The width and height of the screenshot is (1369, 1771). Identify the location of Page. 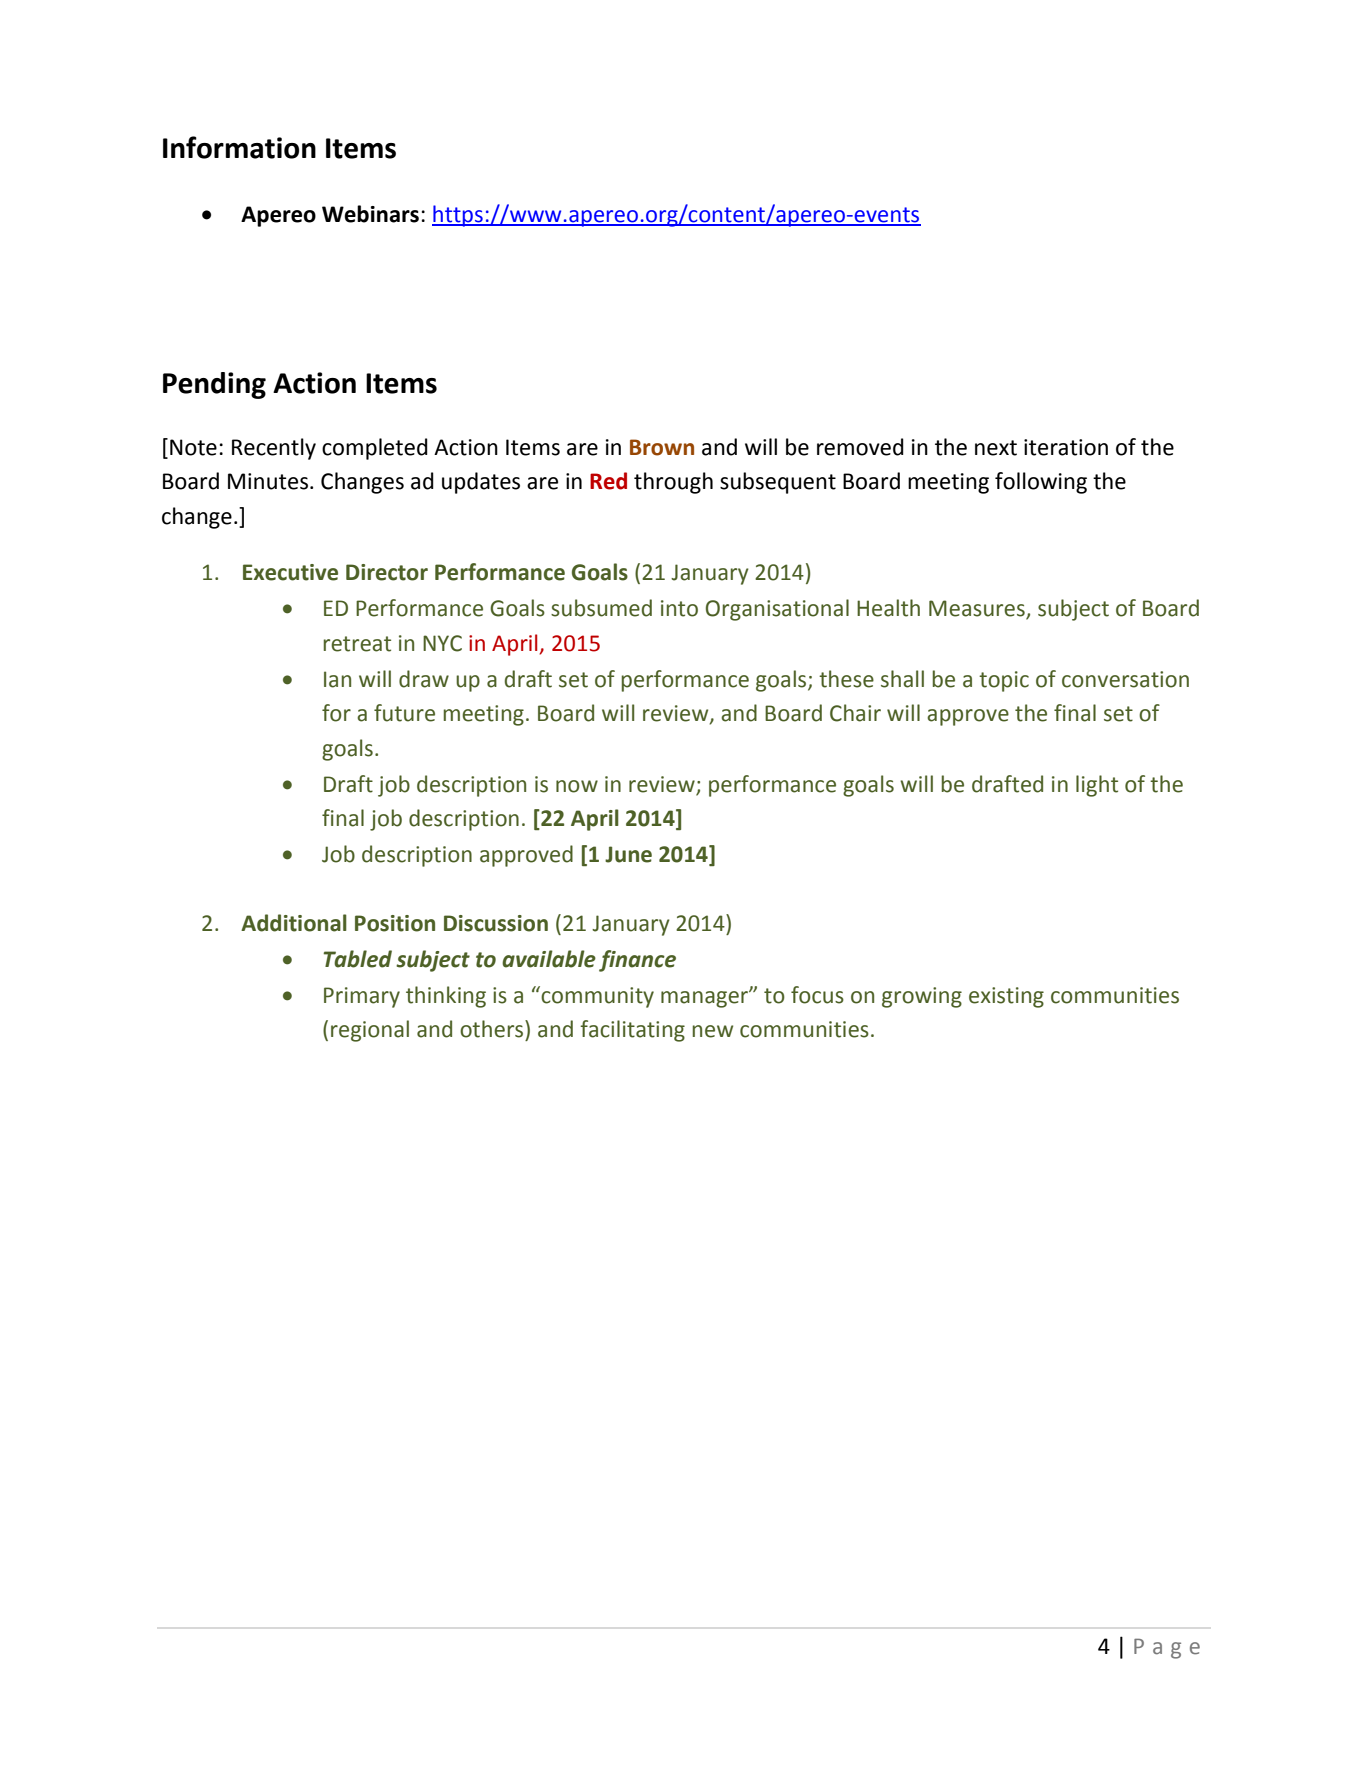
(1167, 1648).
